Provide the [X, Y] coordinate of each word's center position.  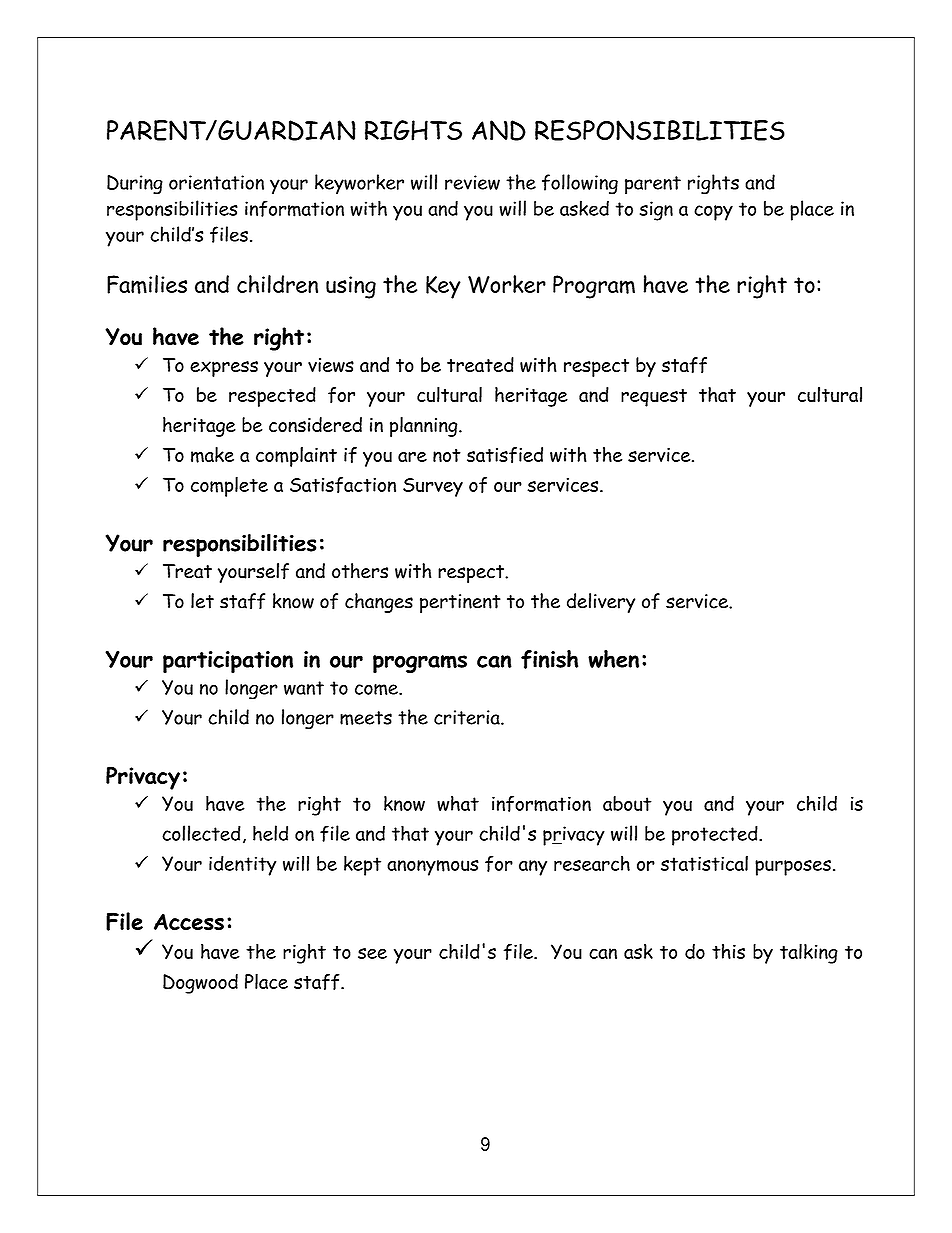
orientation [216, 182]
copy [713, 213]
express [224, 369]
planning [425, 427]
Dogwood [200, 984]
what [458, 803]
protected [716, 835]
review [472, 182]
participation [228, 662]
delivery [601, 603]
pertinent [460, 603]
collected [201, 833]
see [372, 953]
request [654, 397]
